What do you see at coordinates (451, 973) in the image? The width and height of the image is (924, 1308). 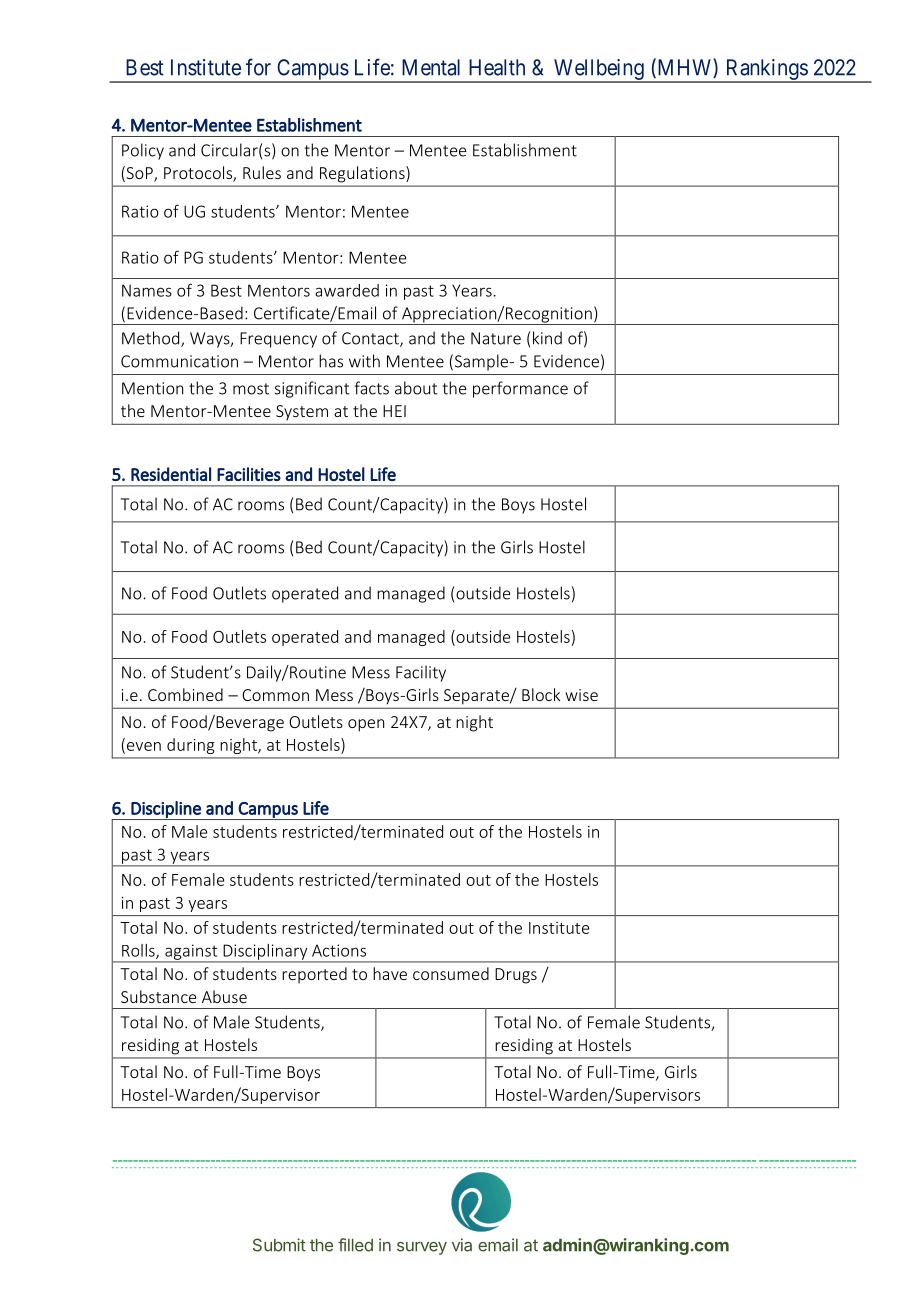 I see `consumed` at bounding box center [451, 973].
